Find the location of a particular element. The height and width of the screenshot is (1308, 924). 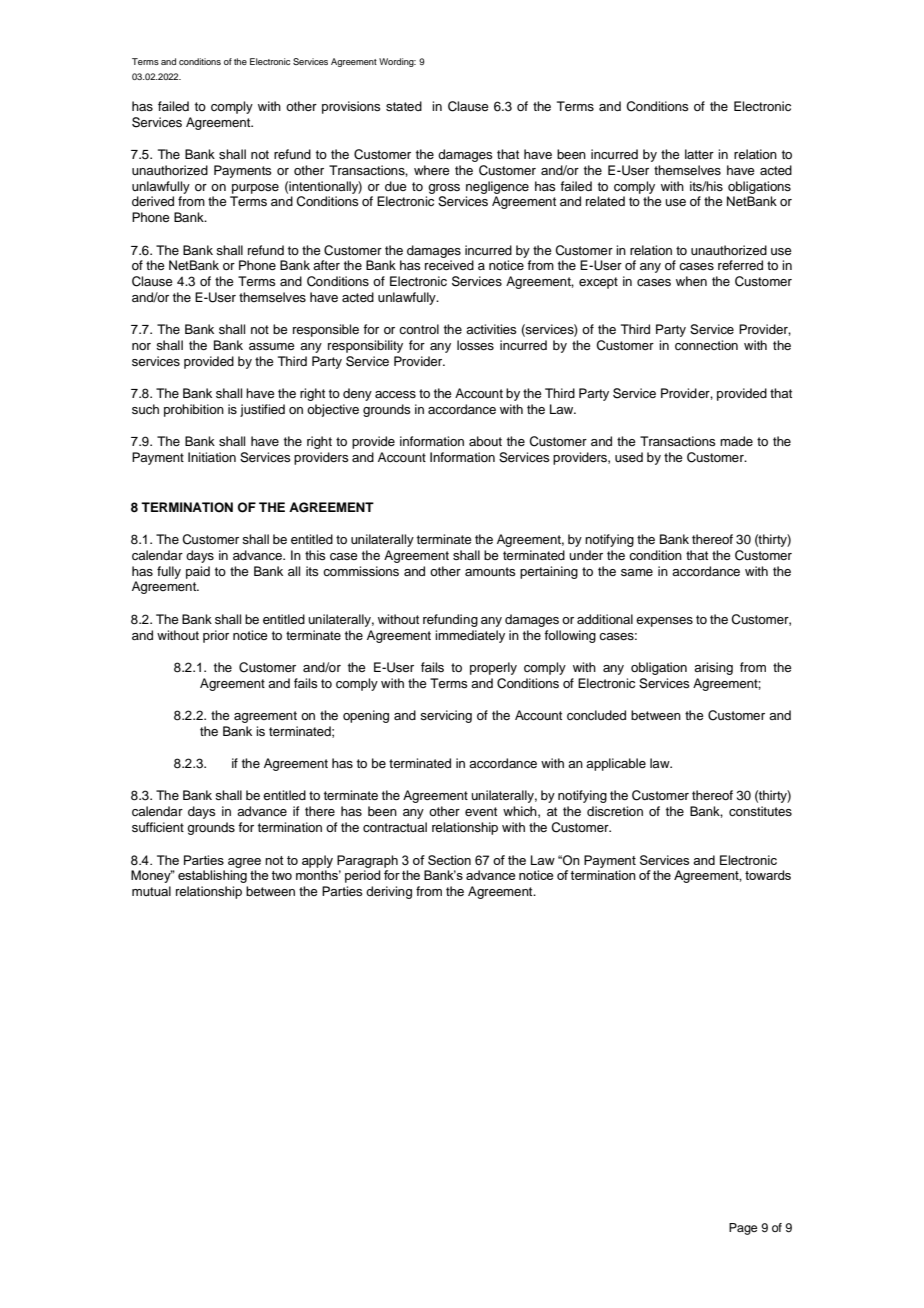

about is located at coordinates (485, 441).
